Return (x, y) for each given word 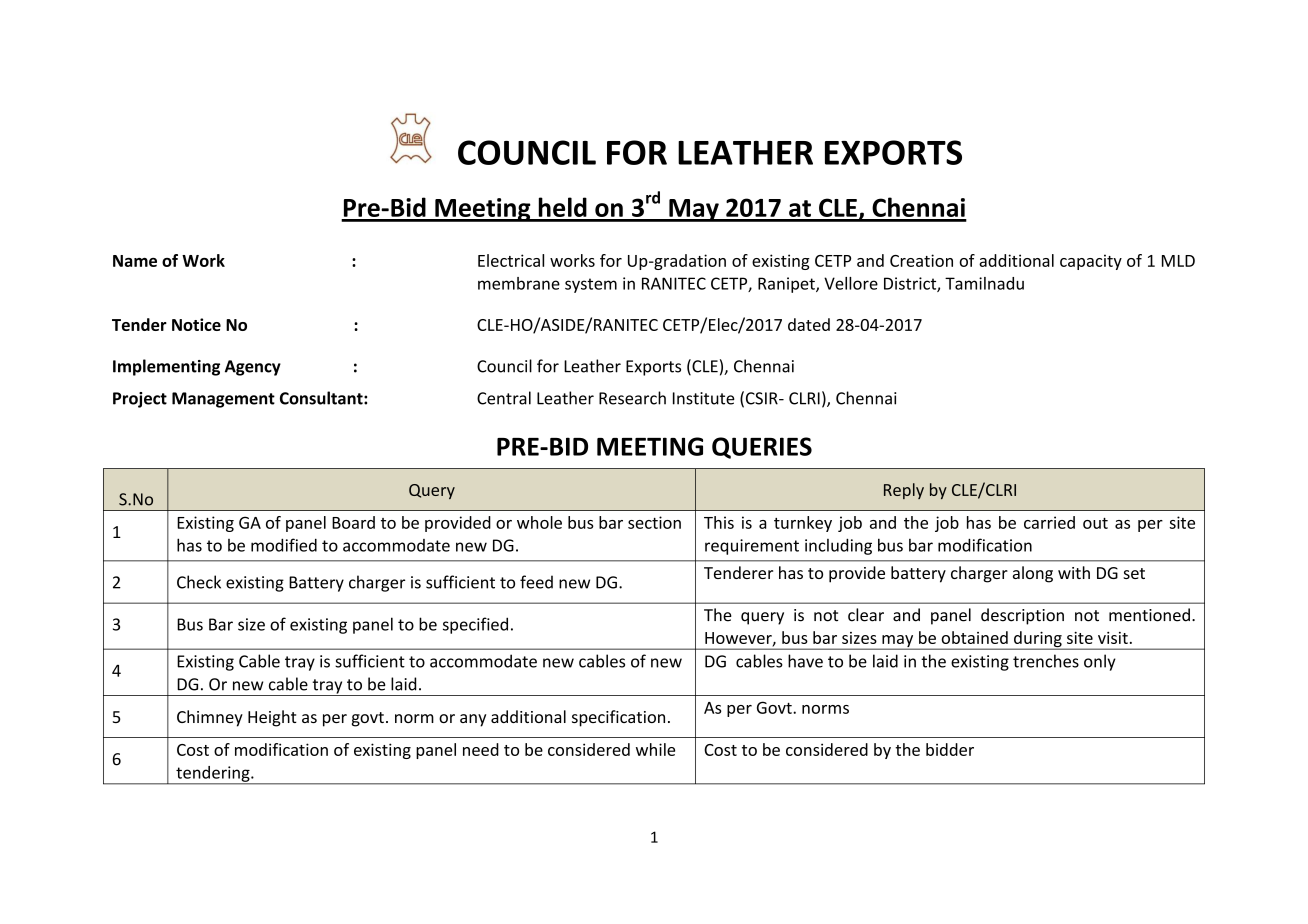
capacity (1091, 262)
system (591, 285)
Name (135, 261)
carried (1049, 522)
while (655, 749)
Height (272, 718)
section (654, 522)
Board (353, 522)
